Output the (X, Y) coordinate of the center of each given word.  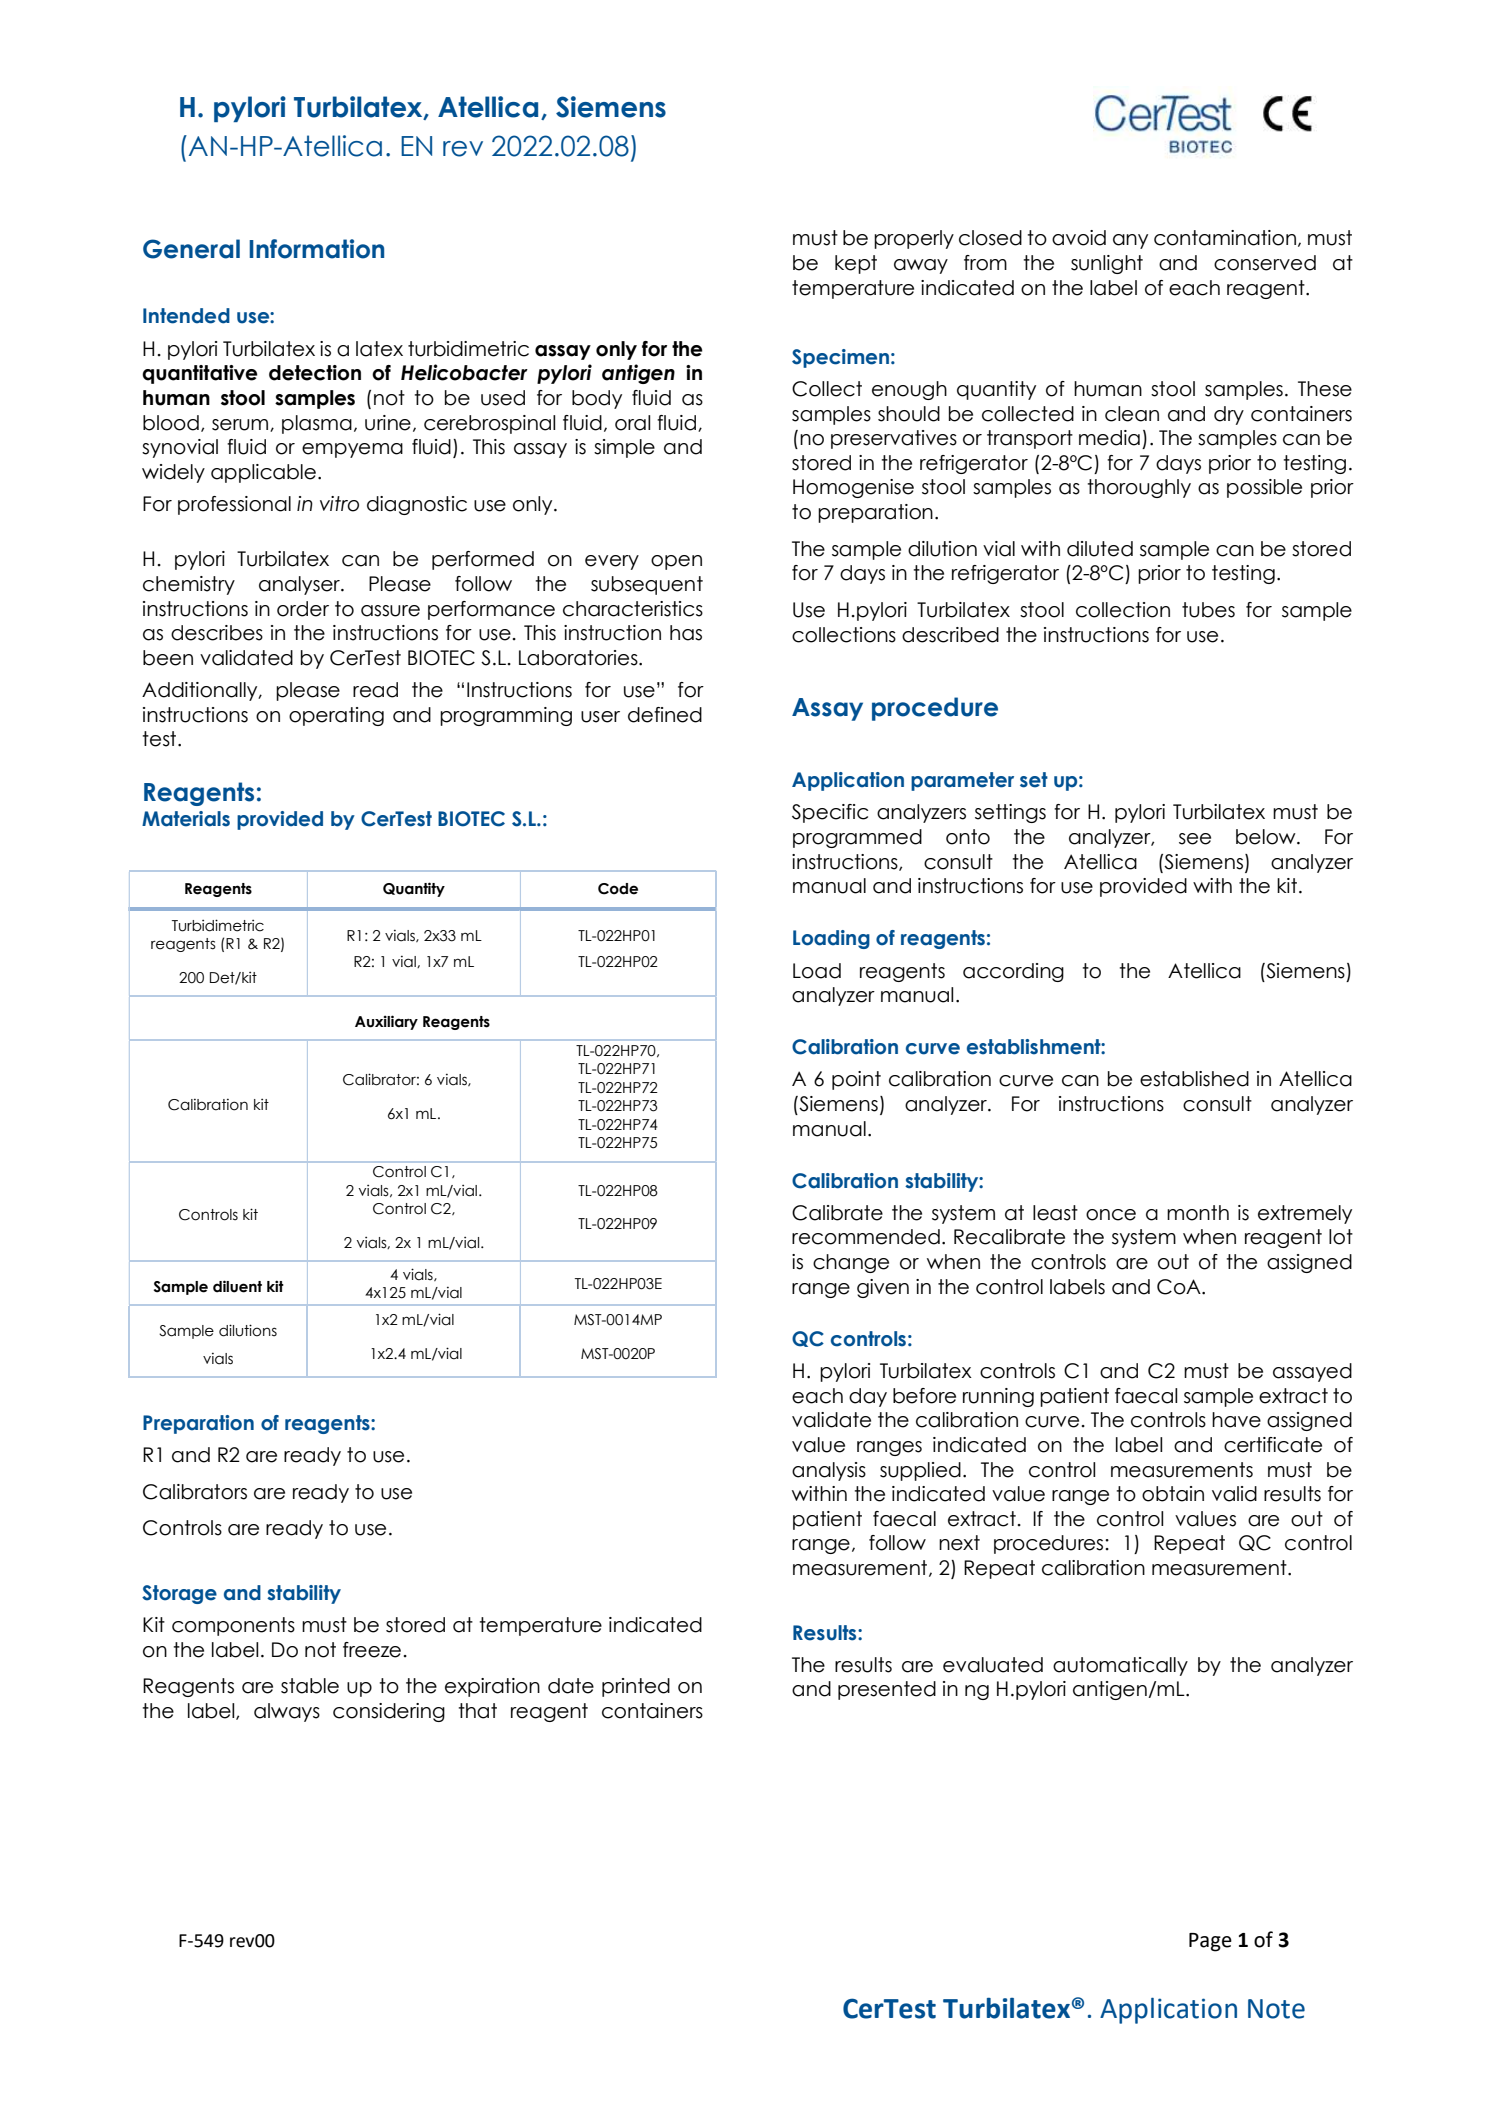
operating (336, 716)
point (856, 1080)
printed (636, 1687)
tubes (1208, 610)
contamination (1225, 238)
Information (316, 249)
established (1194, 1079)
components (233, 1626)
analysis (829, 1471)
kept (856, 264)
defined (665, 715)
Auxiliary (386, 1022)
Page (1210, 1942)
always (287, 1712)
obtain (1173, 1494)
